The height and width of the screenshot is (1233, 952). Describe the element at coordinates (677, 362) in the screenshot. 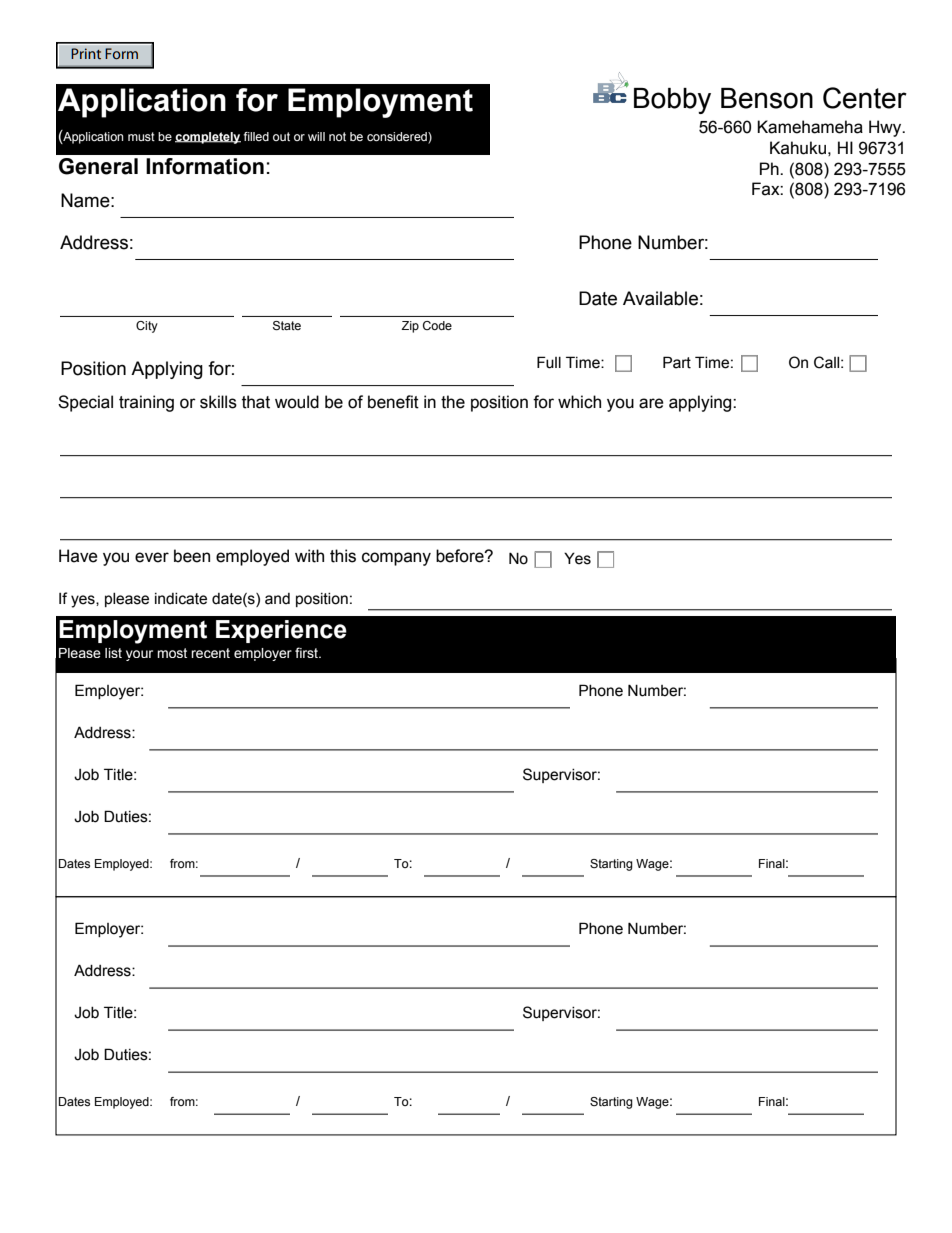

I see `Part` at that location.
